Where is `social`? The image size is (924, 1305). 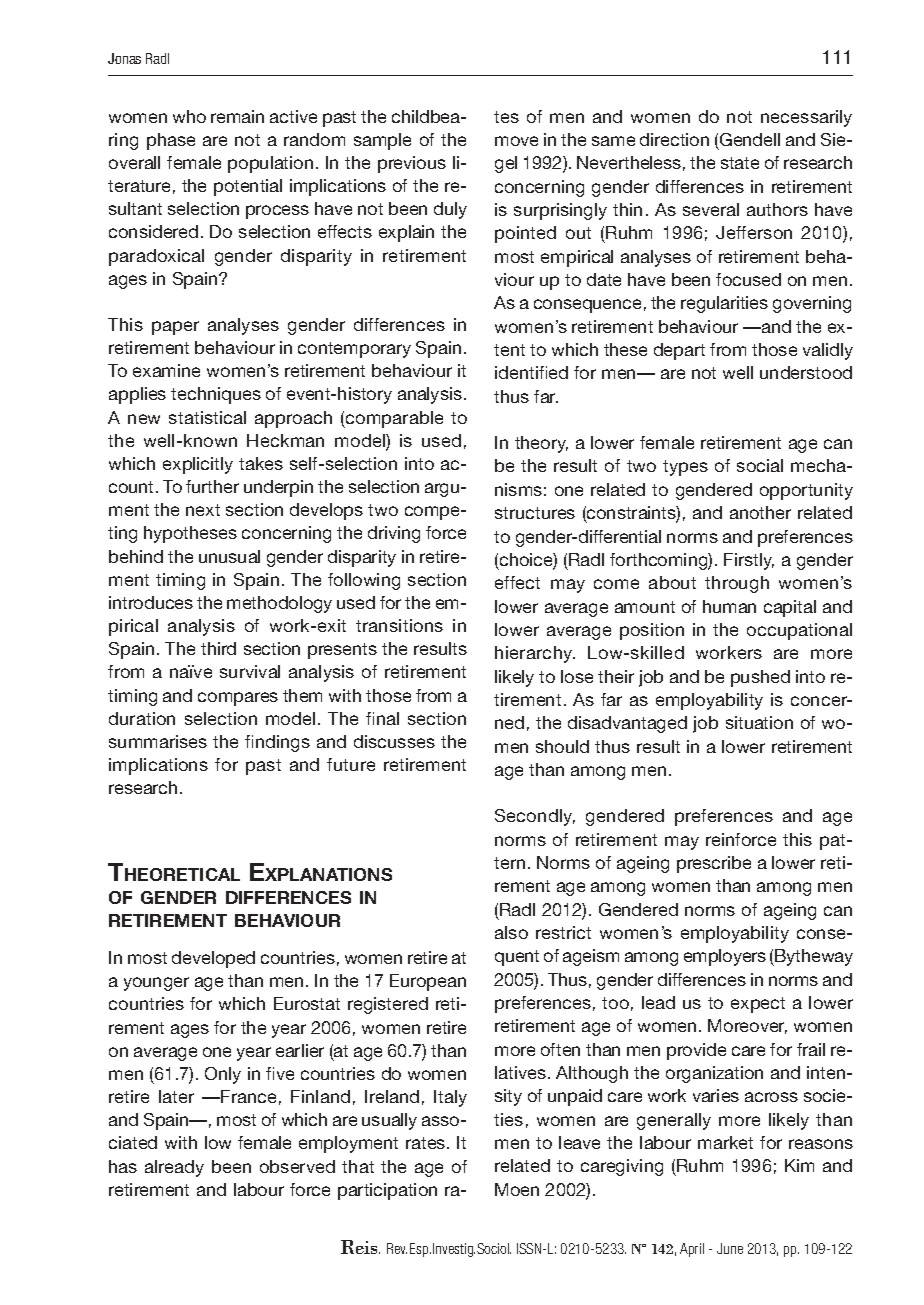
social is located at coordinates (760, 465).
